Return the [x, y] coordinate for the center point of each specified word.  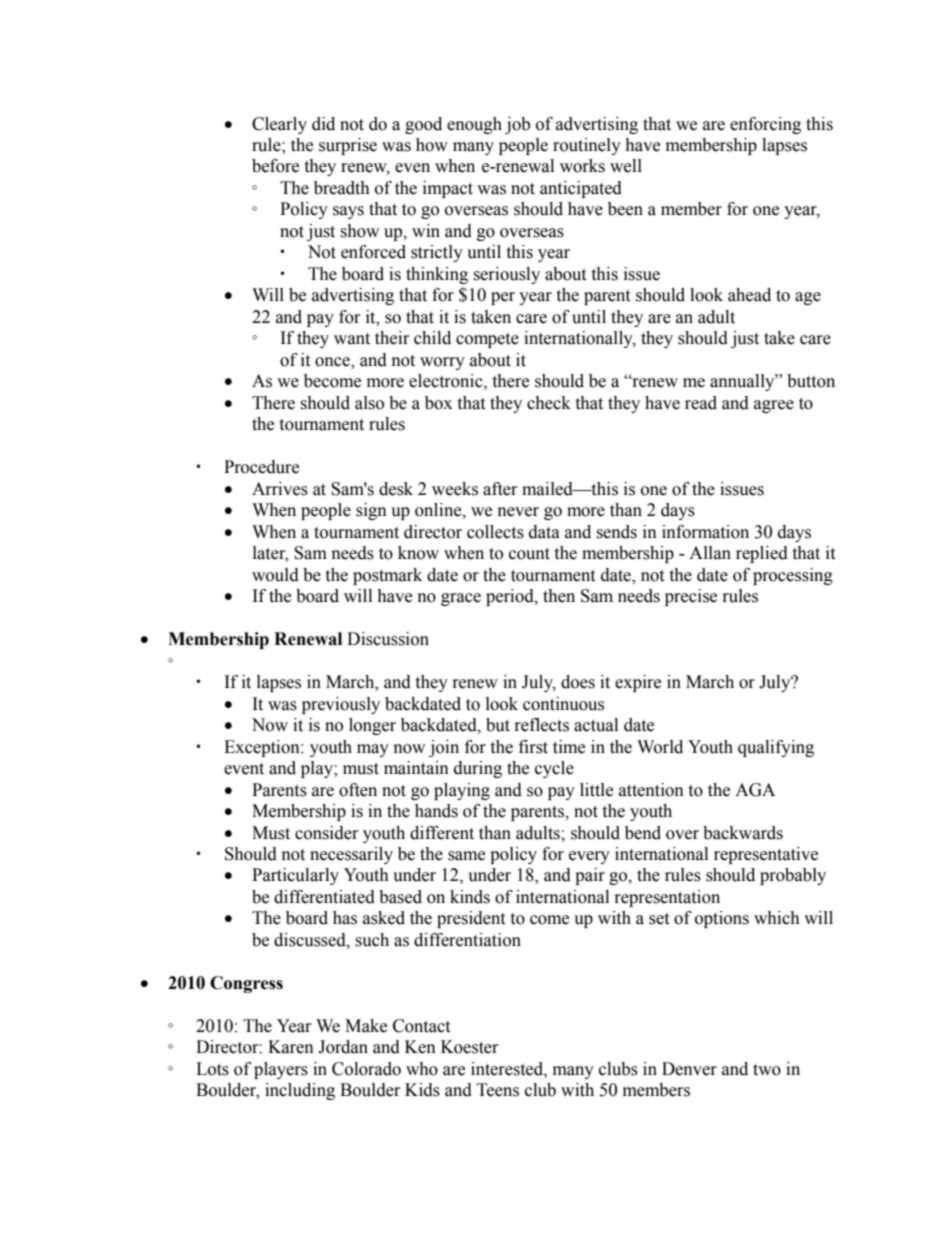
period [511, 597]
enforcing [765, 125]
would [275, 575]
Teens [498, 1090]
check [549, 403]
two [767, 1070]
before [275, 166]
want [352, 339]
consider [327, 833]
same [466, 856]
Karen [291, 1047]
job [517, 125]
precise [691, 597]
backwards [743, 833]
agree [774, 406]
